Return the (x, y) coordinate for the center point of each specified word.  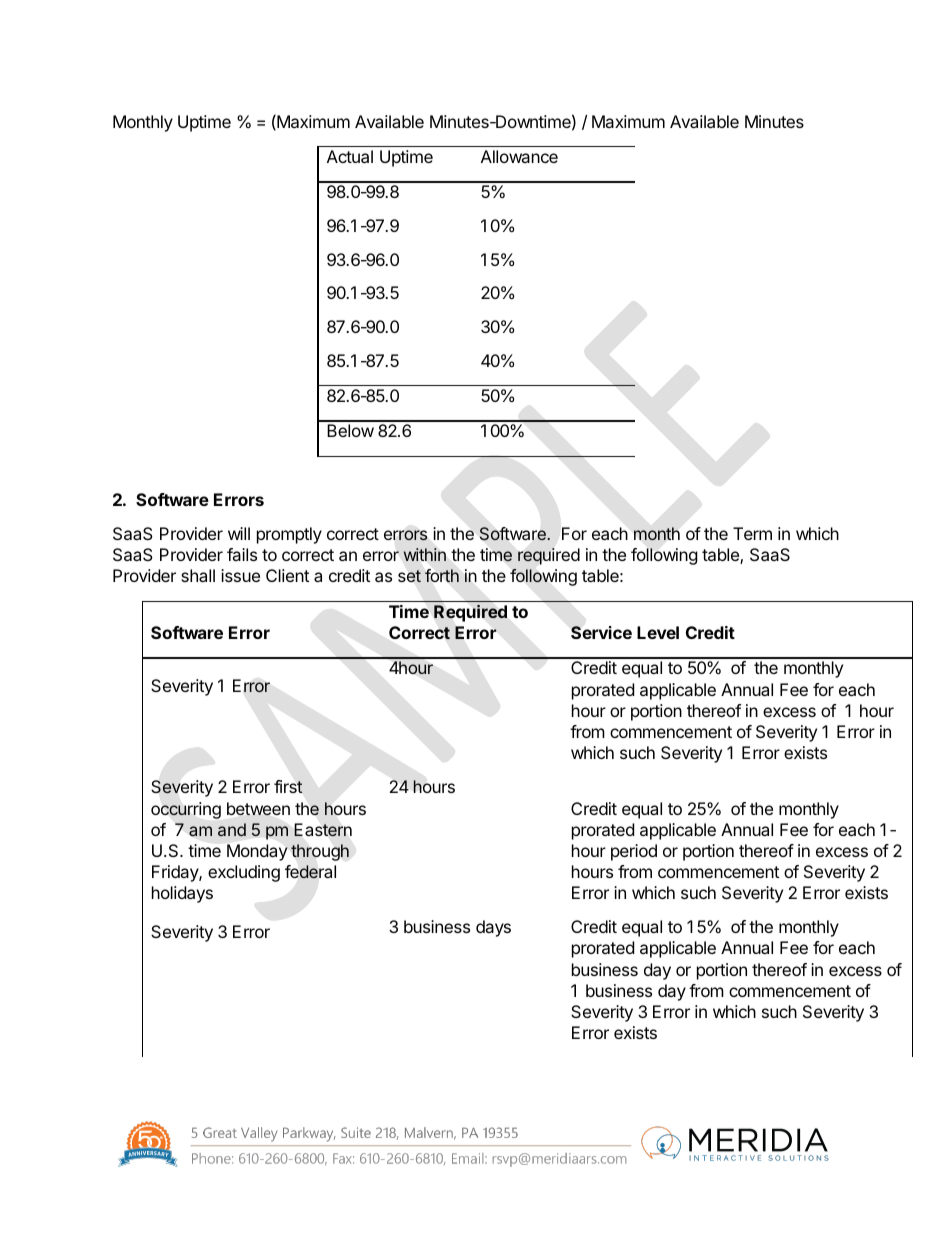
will (239, 533)
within (425, 554)
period (634, 852)
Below (350, 430)
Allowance (519, 156)
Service (601, 632)
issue (240, 575)
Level (658, 632)
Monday (257, 852)
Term (752, 533)
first (288, 786)
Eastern (323, 830)
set (409, 576)
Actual (350, 156)
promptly (289, 535)
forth (442, 575)
